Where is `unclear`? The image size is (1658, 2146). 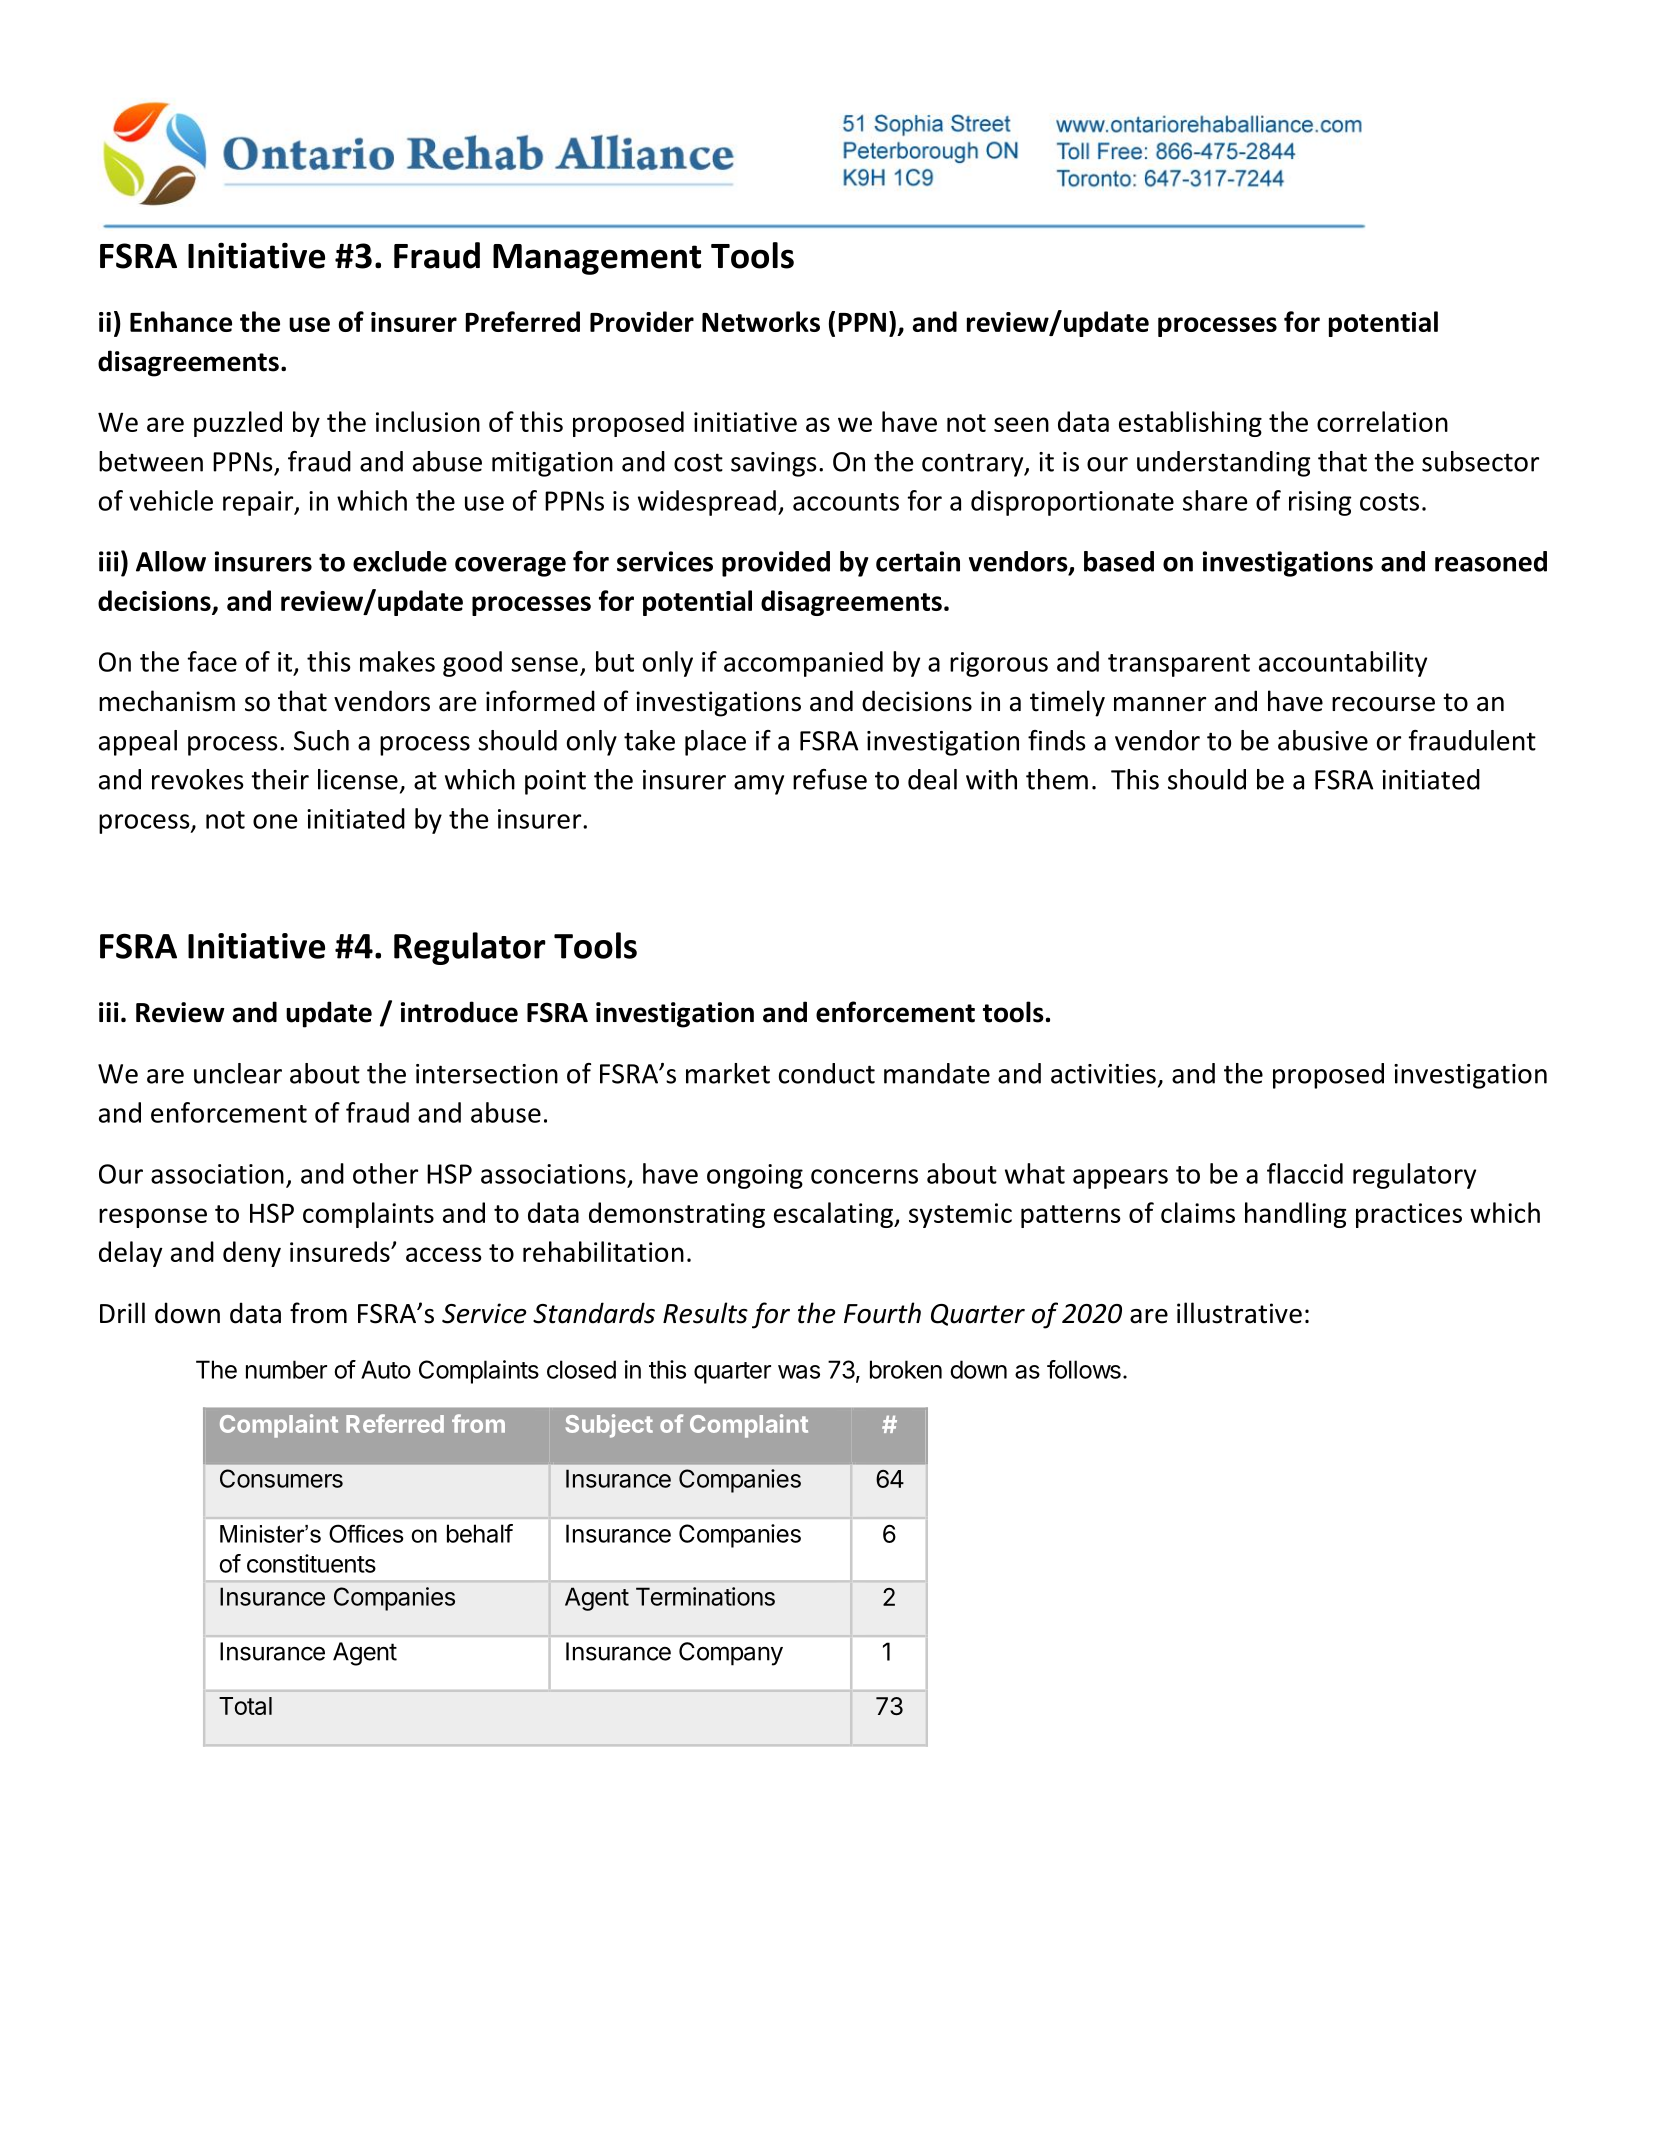 unclear is located at coordinates (238, 1073).
